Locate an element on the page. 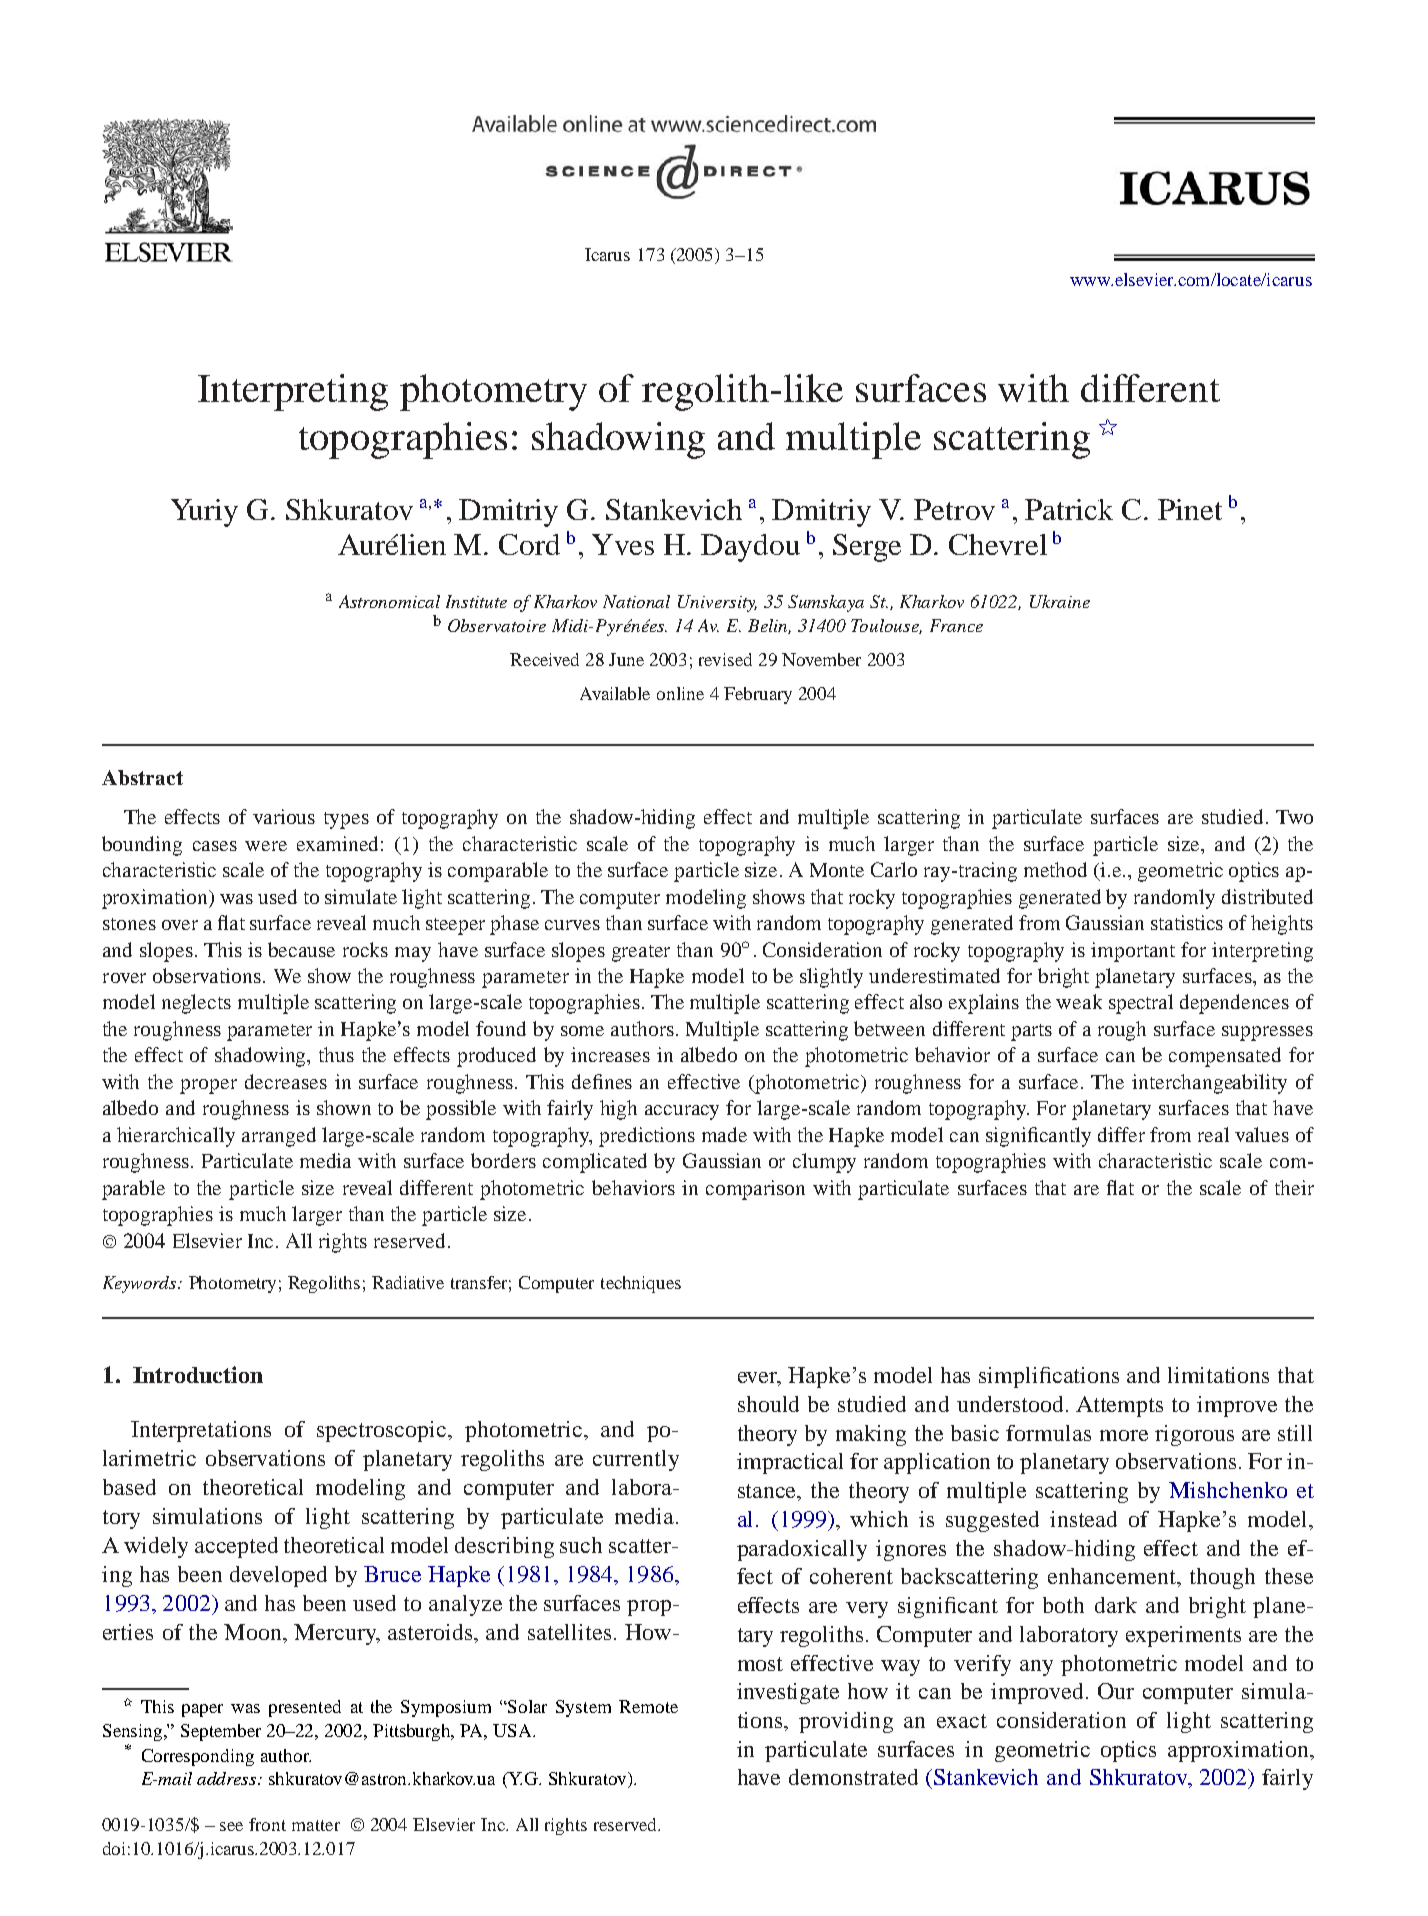 This document has height=1916, width=1428. address is located at coordinates (228, 1778).
